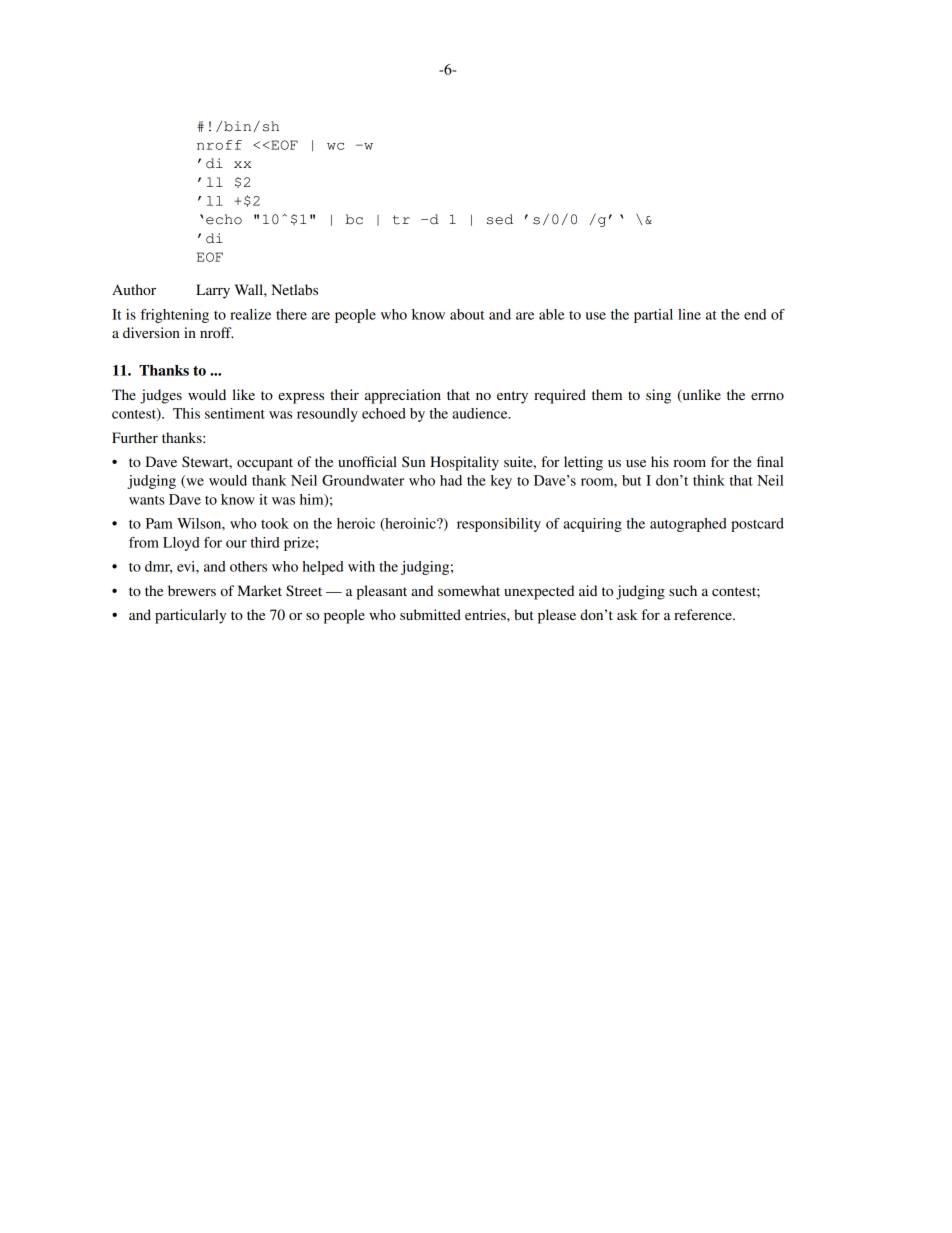 The image size is (952, 1233). Describe the element at coordinates (451, 480) in the screenshot. I see `had` at that location.
